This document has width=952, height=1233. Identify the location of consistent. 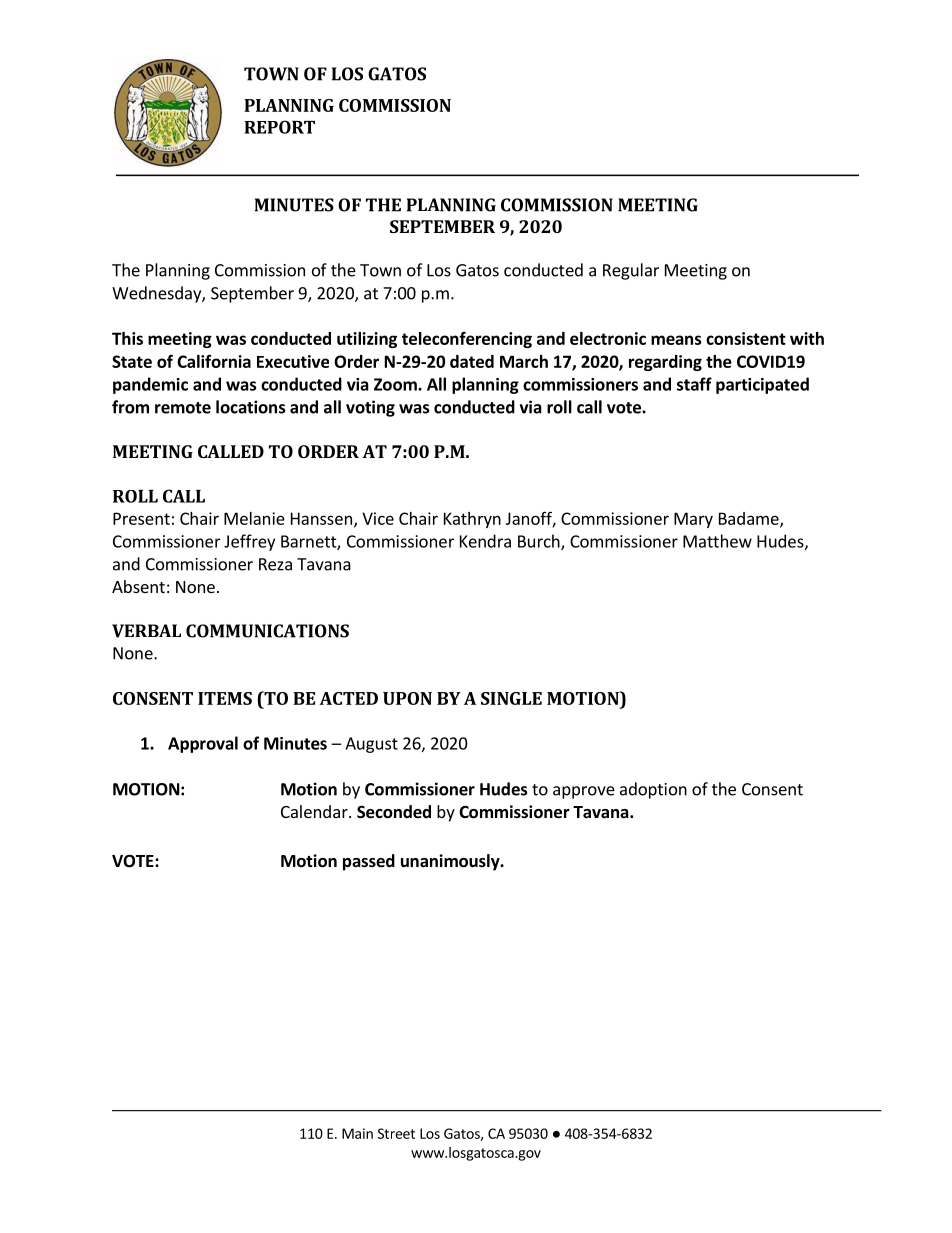
(746, 338).
